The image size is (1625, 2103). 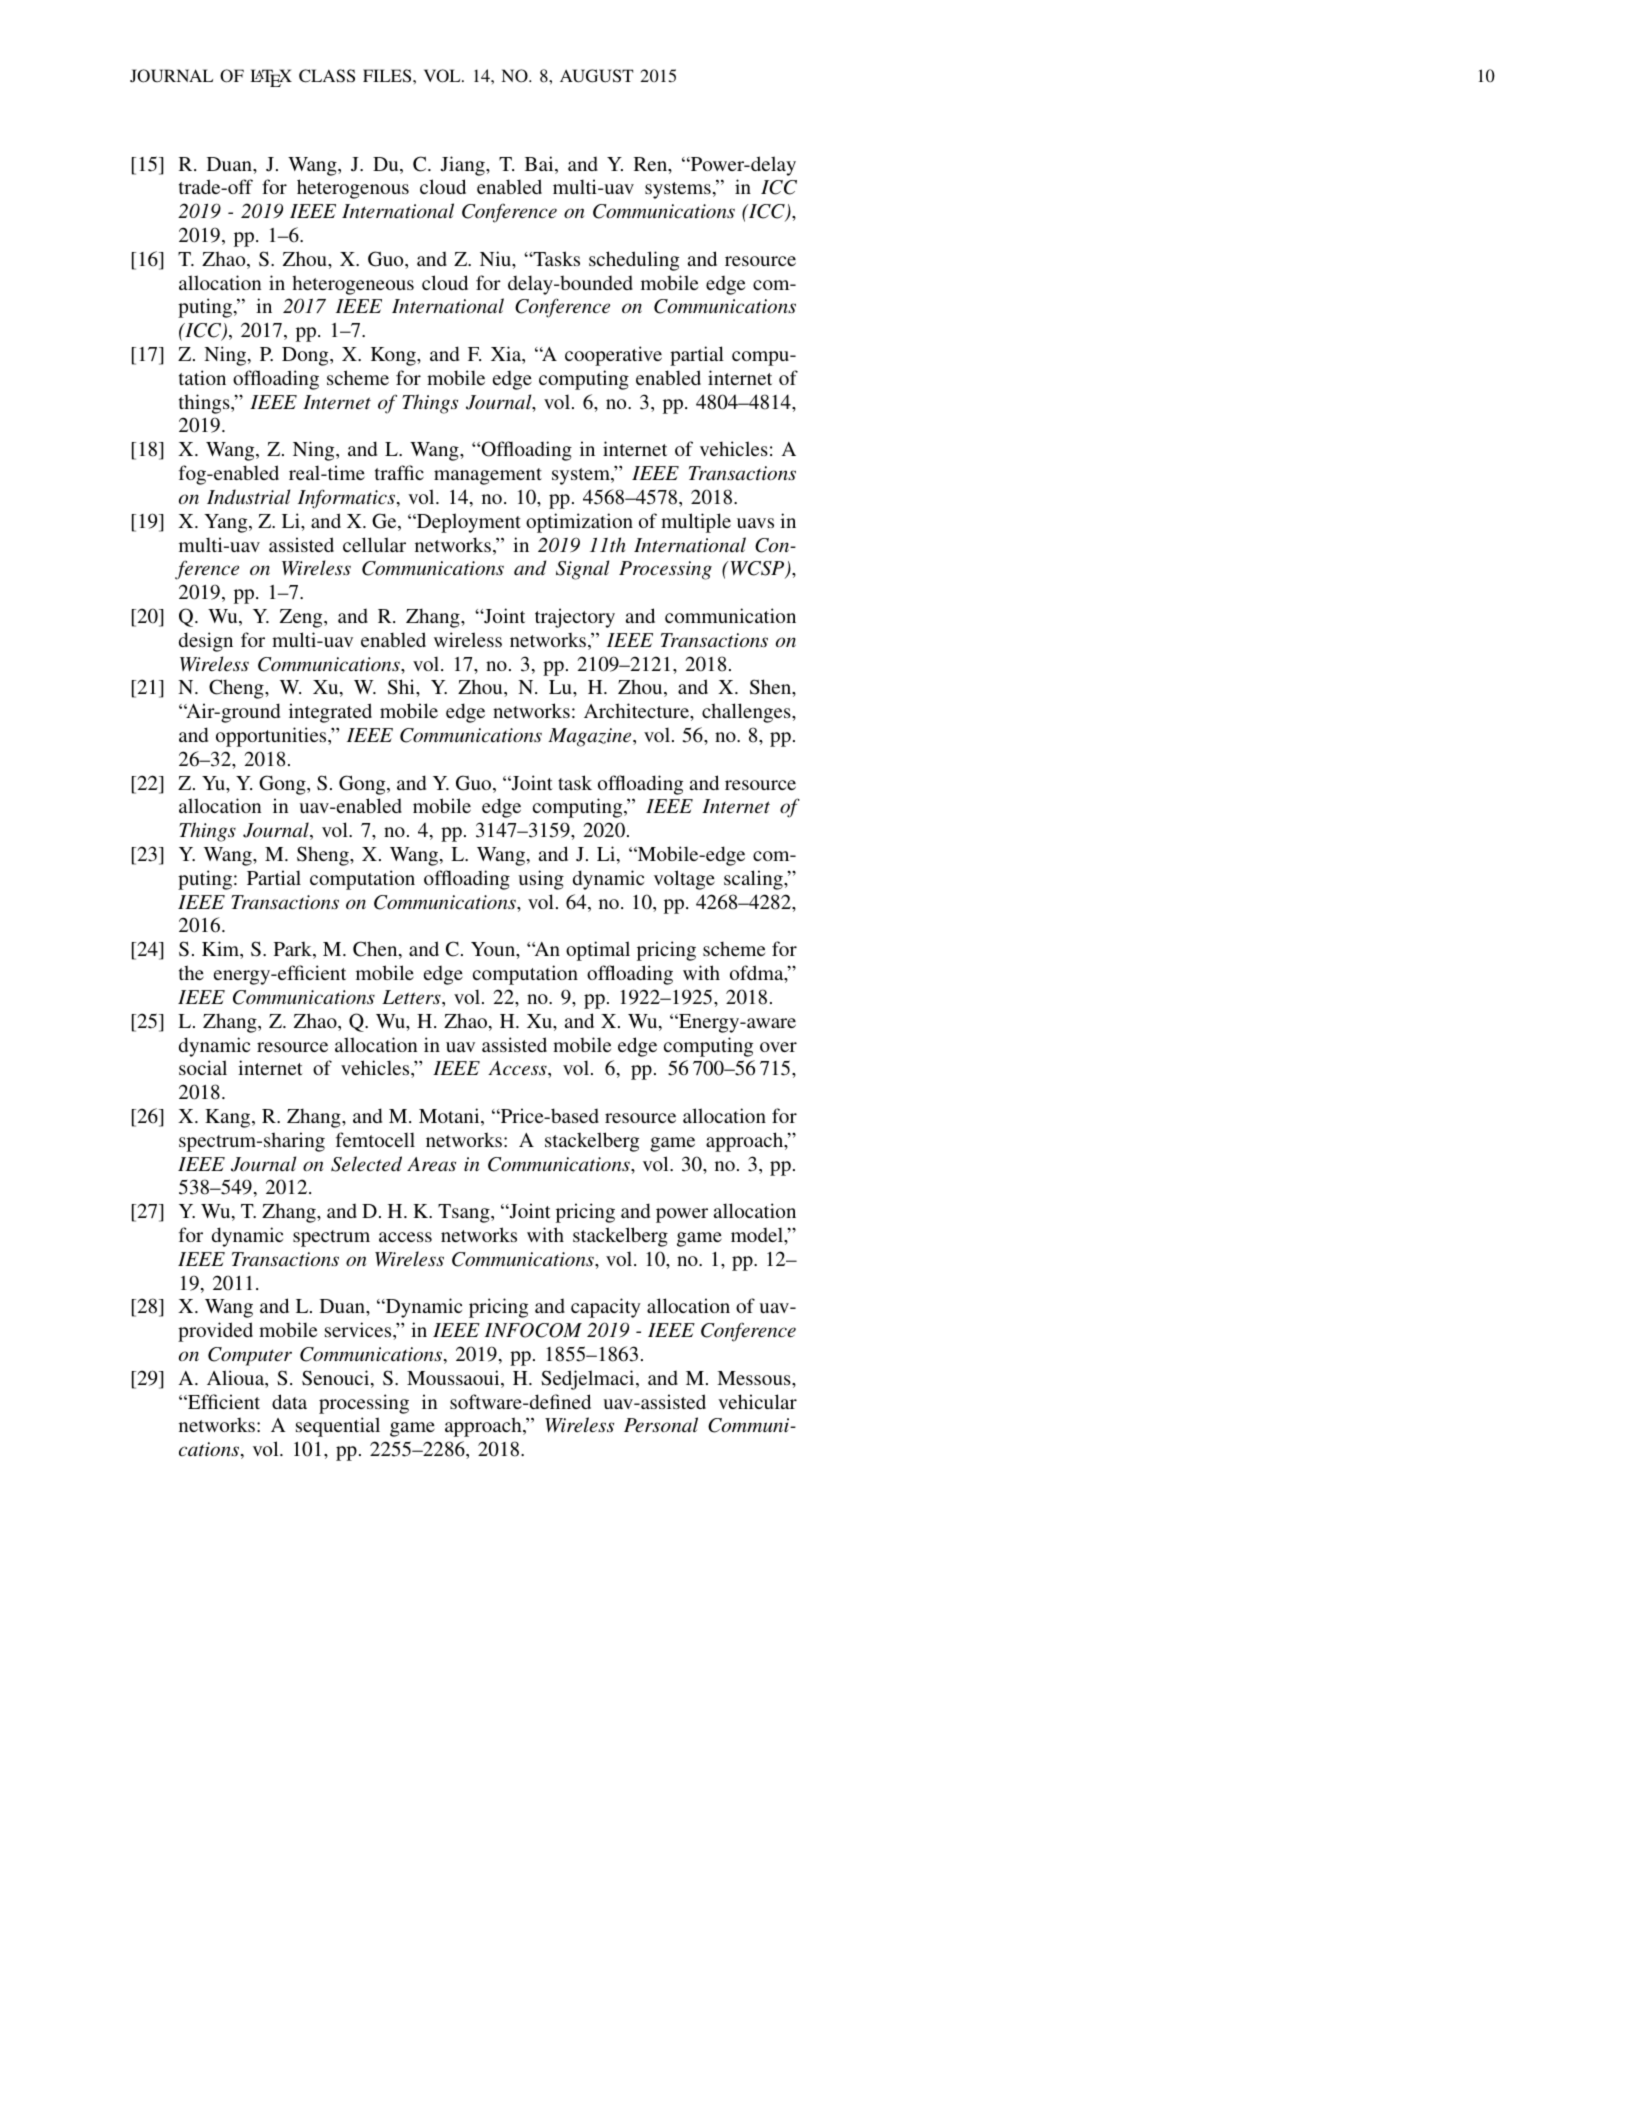 What do you see at coordinates (755, 523) in the screenshot?
I see `uavs` at bounding box center [755, 523].
